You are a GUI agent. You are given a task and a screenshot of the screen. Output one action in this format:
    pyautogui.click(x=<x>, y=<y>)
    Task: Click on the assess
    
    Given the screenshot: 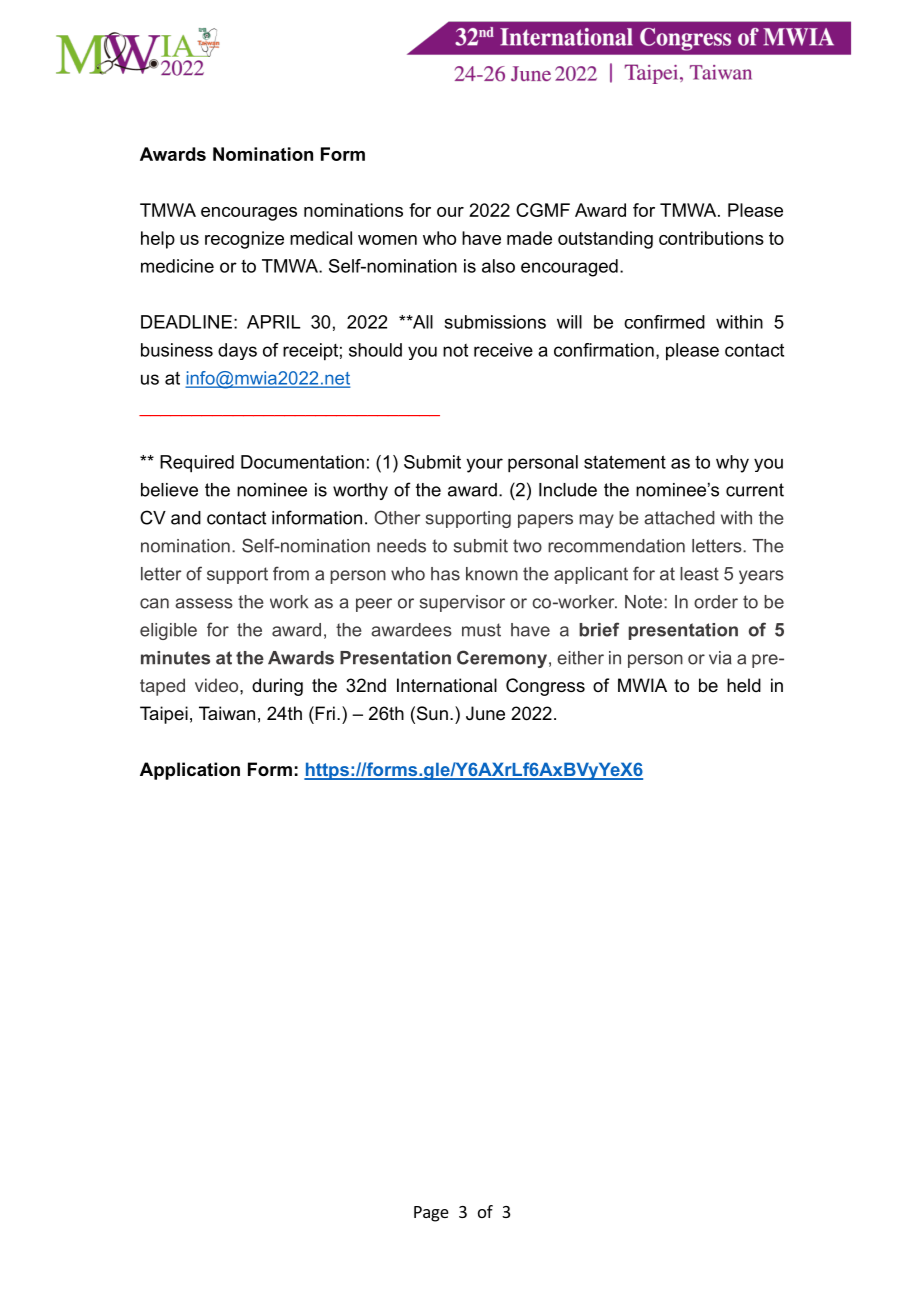 What is the action you would take?
    pyautogui.click(x=204, y=603)
